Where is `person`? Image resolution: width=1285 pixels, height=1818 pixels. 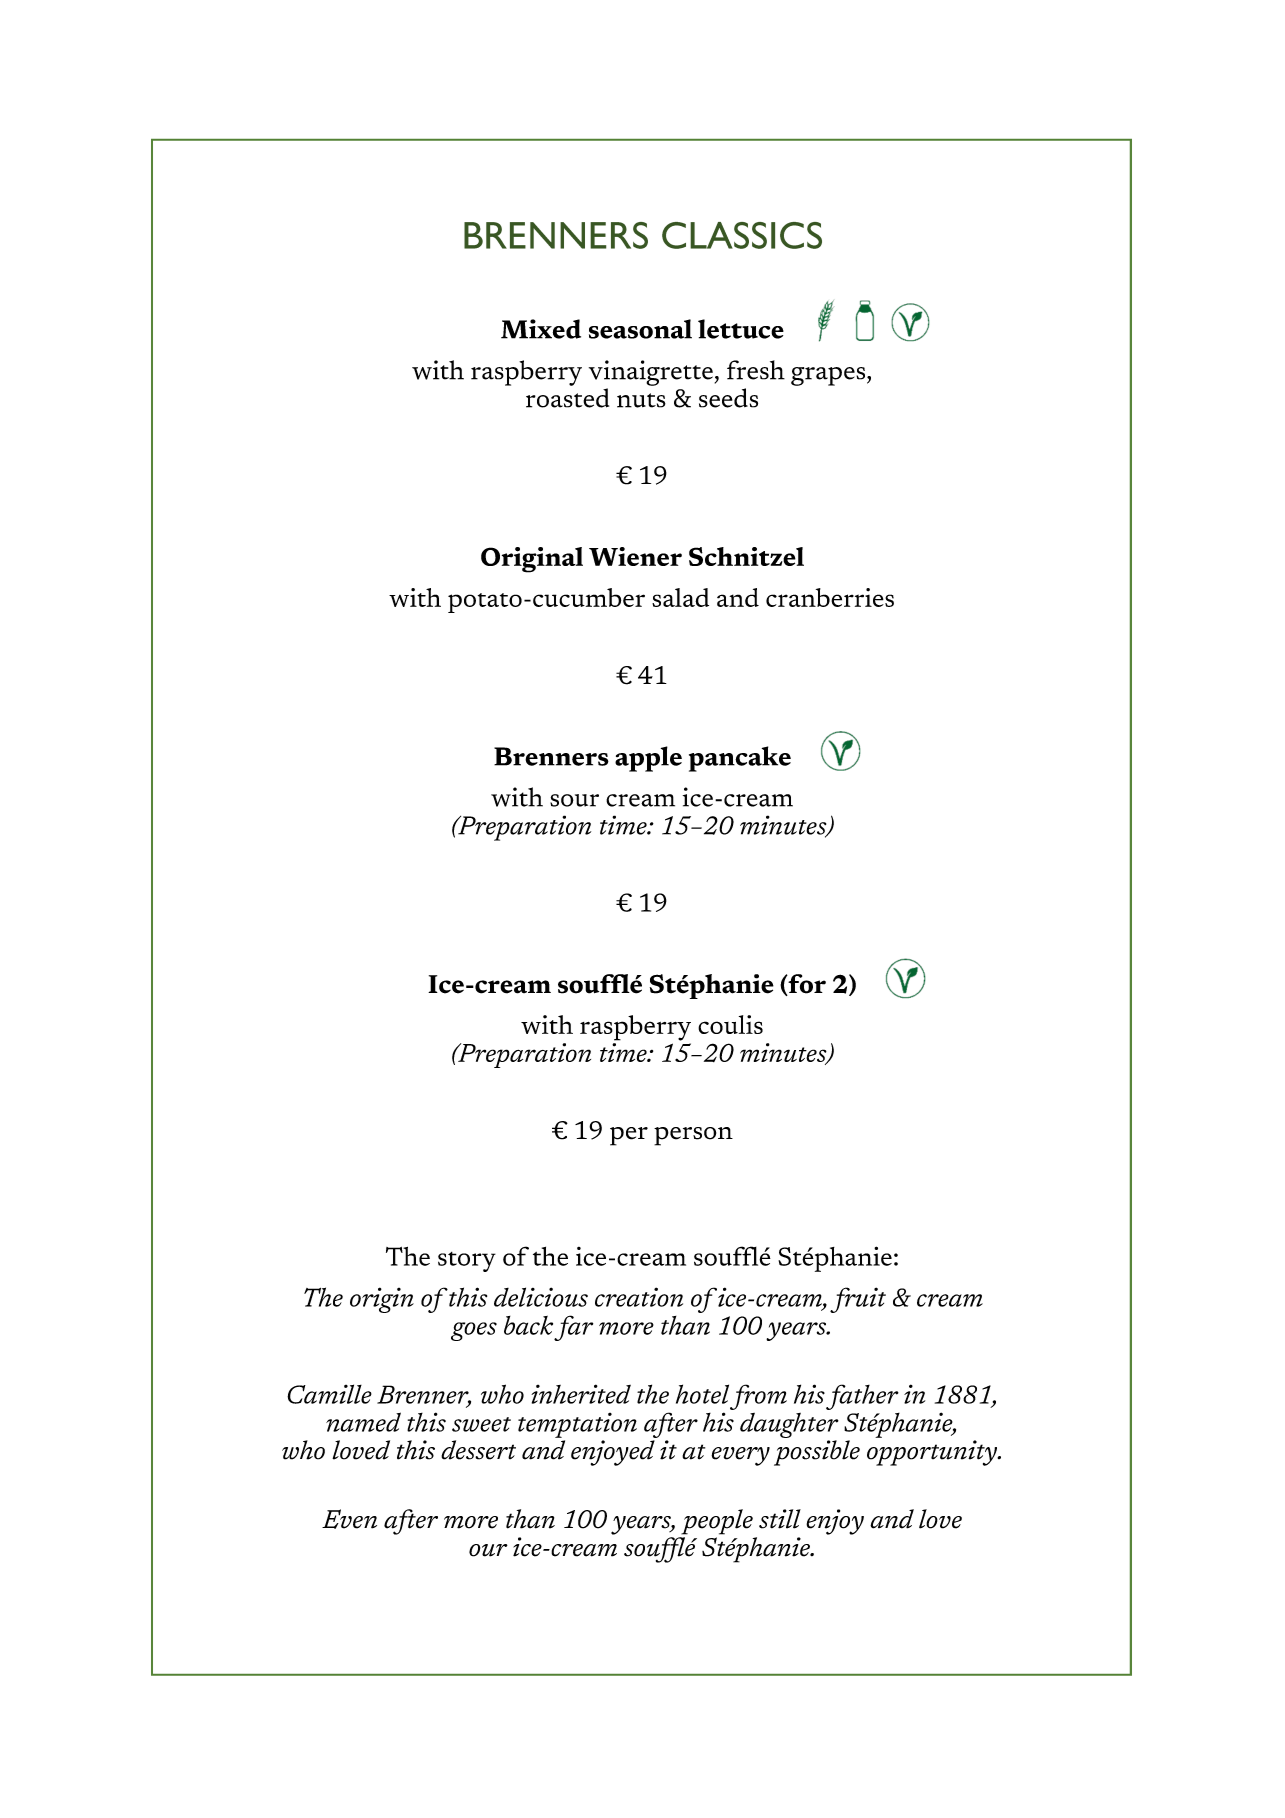
person is located at coordinates (693, 1136).
